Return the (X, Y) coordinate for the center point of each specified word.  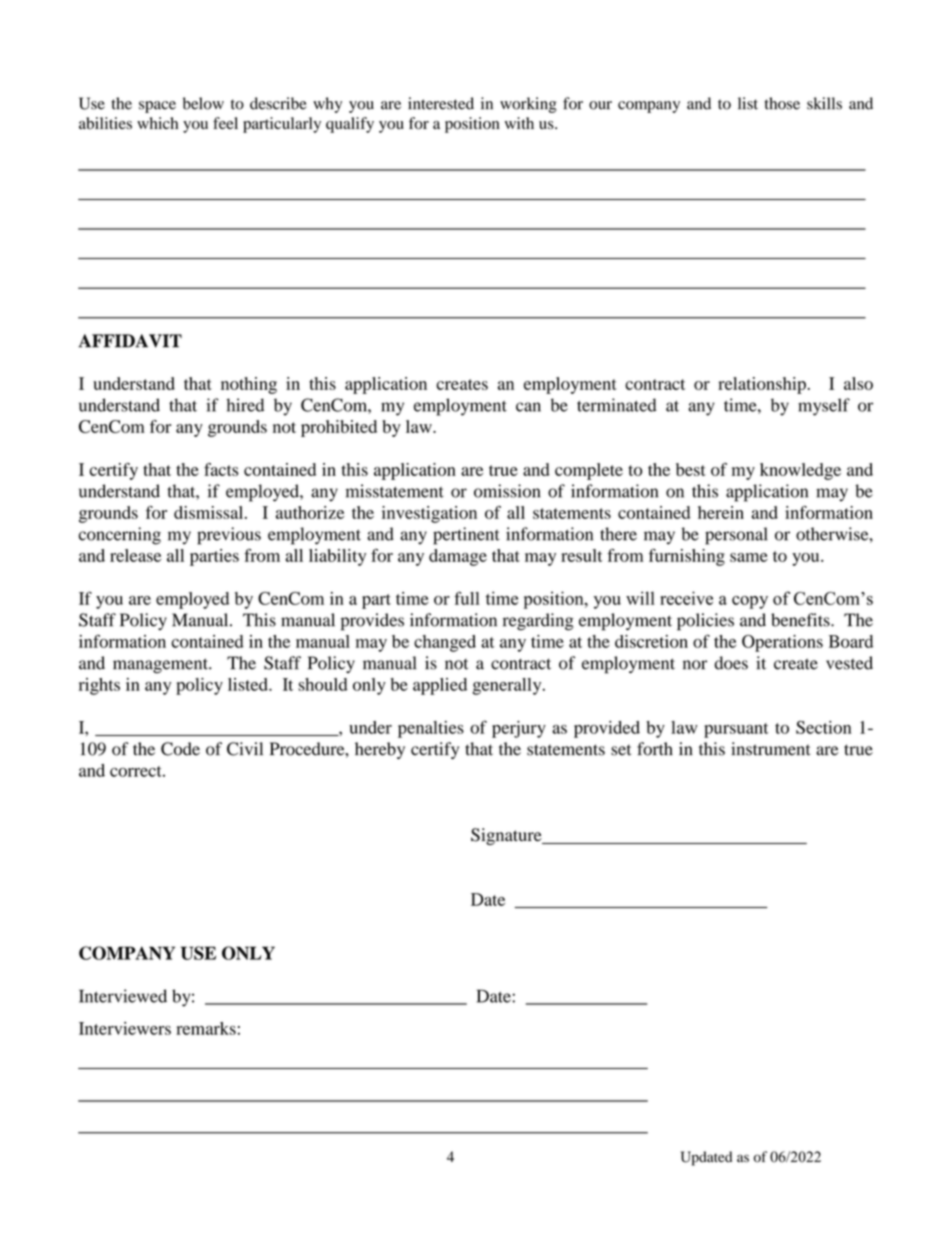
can (528, 407)
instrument (770, 749)
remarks (206, 1028)
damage (458, 557)
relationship (762, 385)
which (157, 123)
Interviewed (123, 996)
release (135, 555)
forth (655, 749)
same (749, 557)
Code (180, 749)
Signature (507, 836)
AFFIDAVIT (130, 341)
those (782, 103)
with (519, 123)
